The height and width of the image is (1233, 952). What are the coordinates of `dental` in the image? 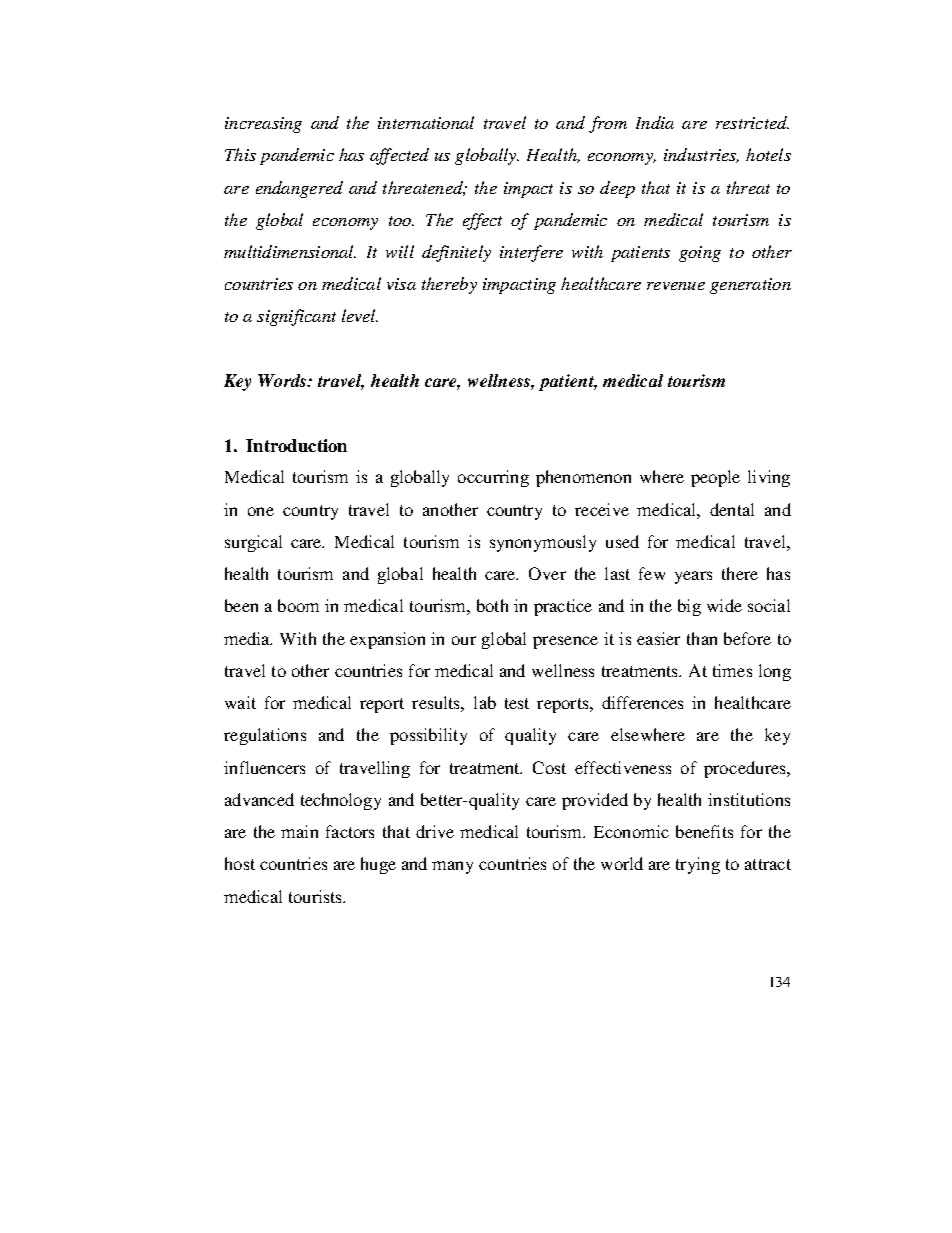 It's located at (732, 509).
